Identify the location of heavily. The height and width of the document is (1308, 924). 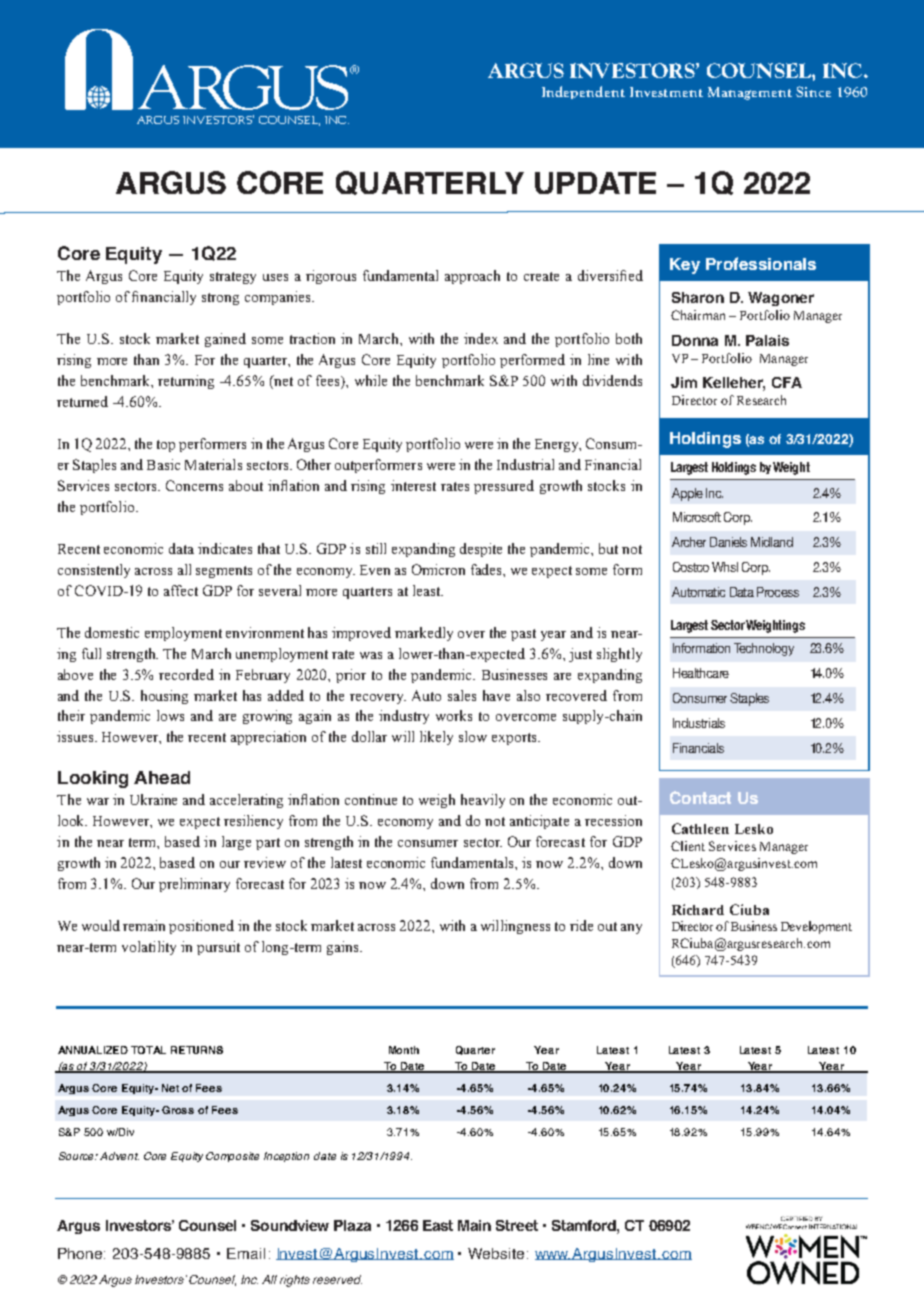
(483, 801).
